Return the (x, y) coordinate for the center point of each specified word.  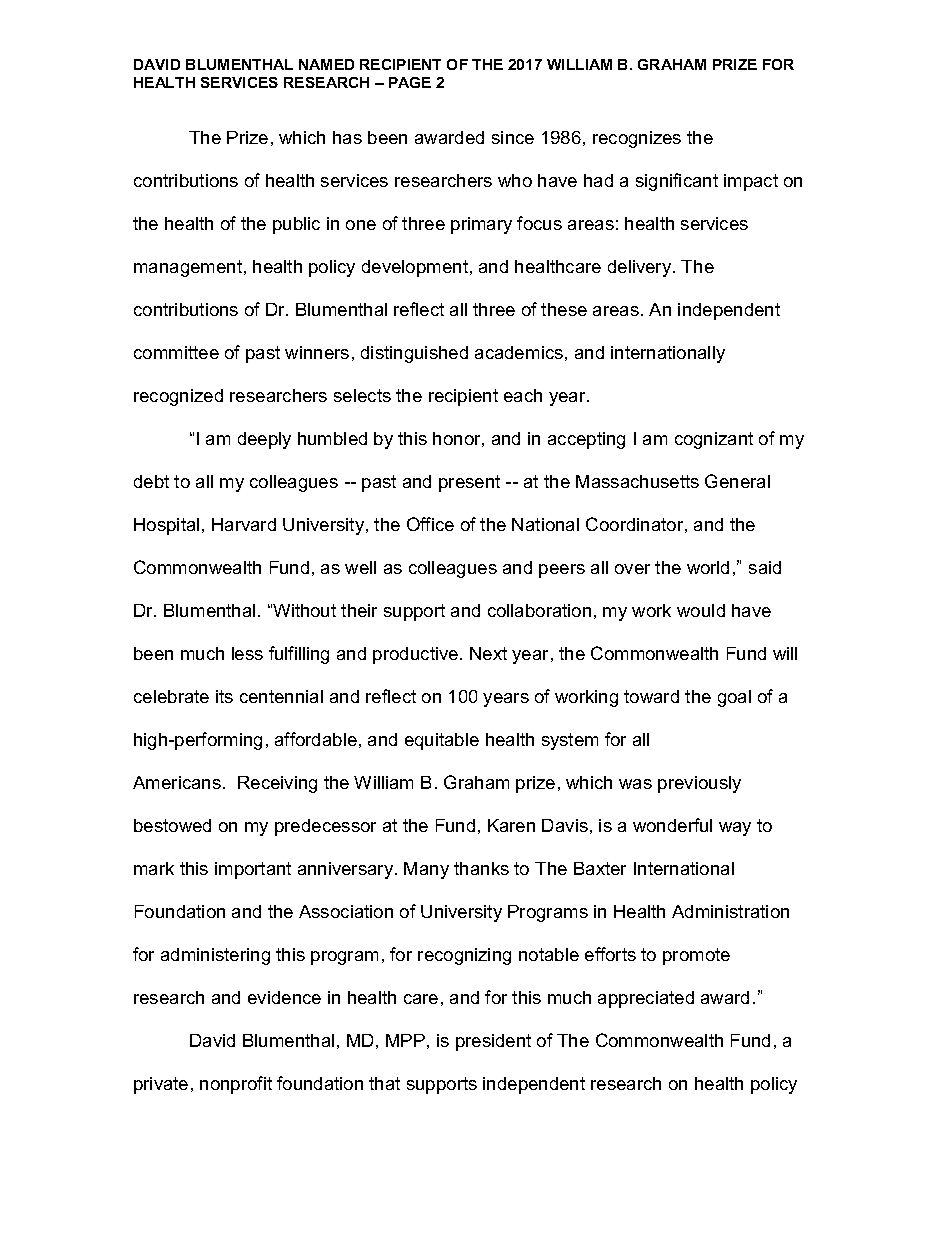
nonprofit (236, 1085)
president (493, 1042)
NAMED (326, 64)
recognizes (637, 139)
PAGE (410, 82)
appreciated (646, 999)
